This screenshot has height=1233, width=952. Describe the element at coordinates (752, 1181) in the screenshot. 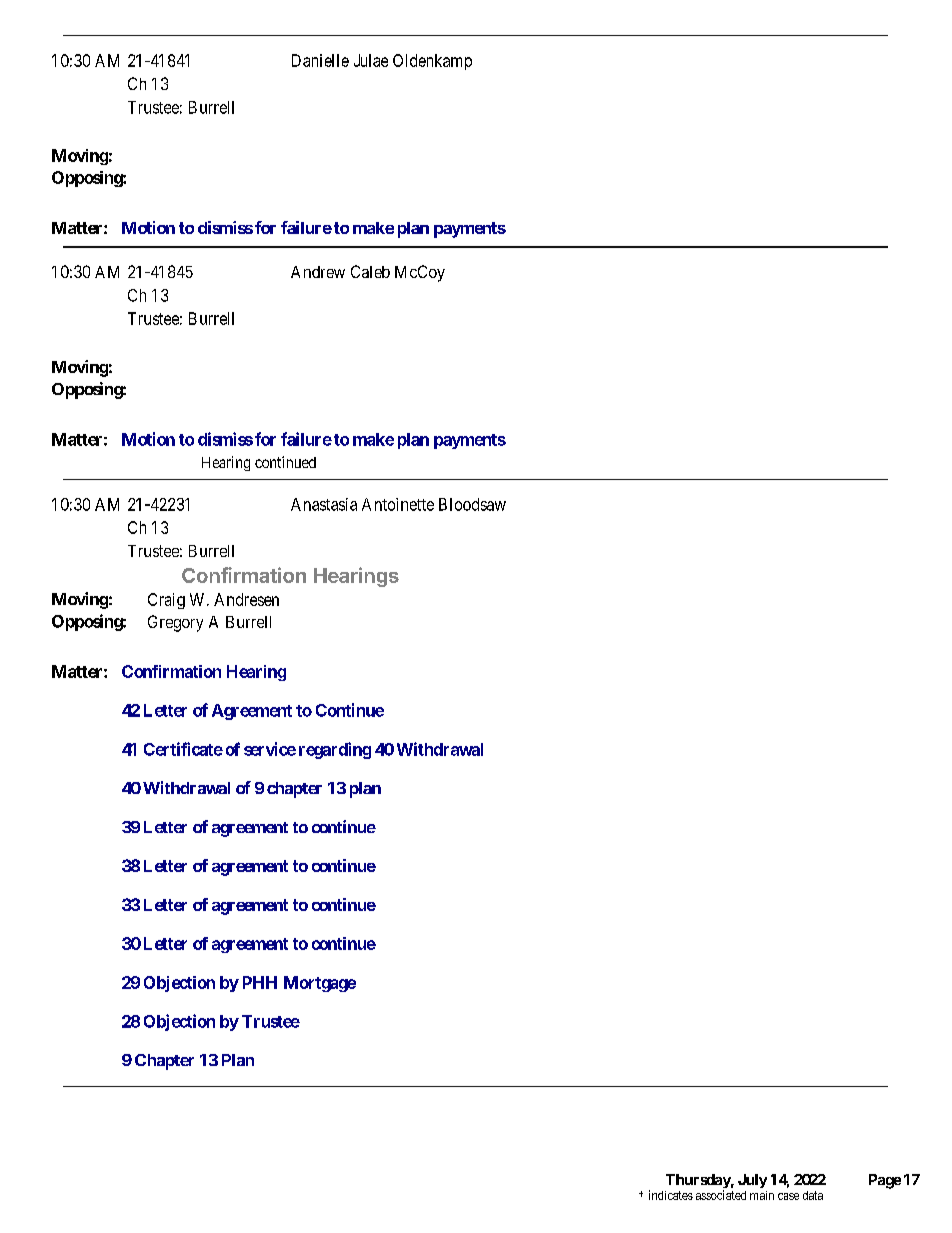

I see `July` at that location.
